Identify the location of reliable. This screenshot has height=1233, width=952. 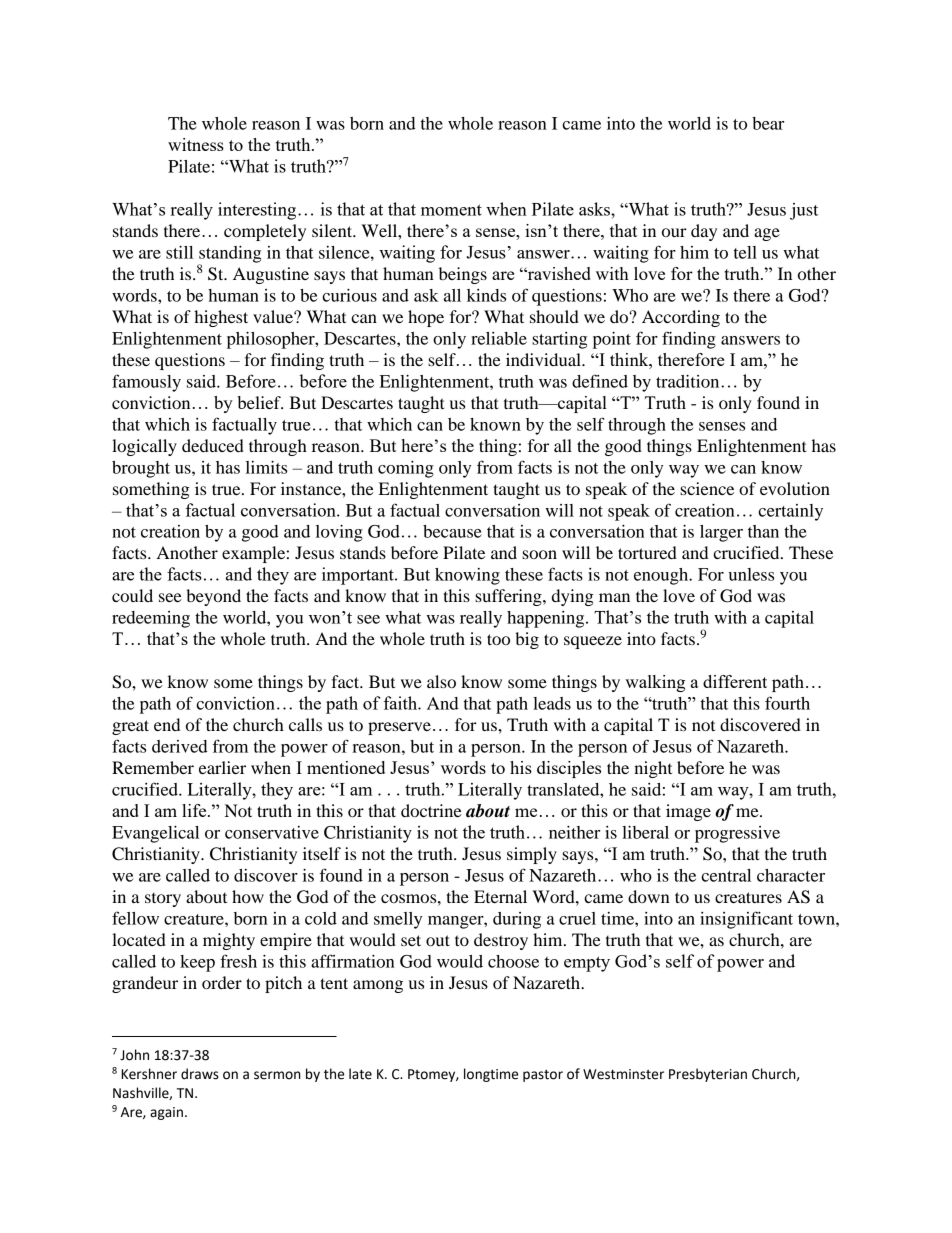
(499, 338).
